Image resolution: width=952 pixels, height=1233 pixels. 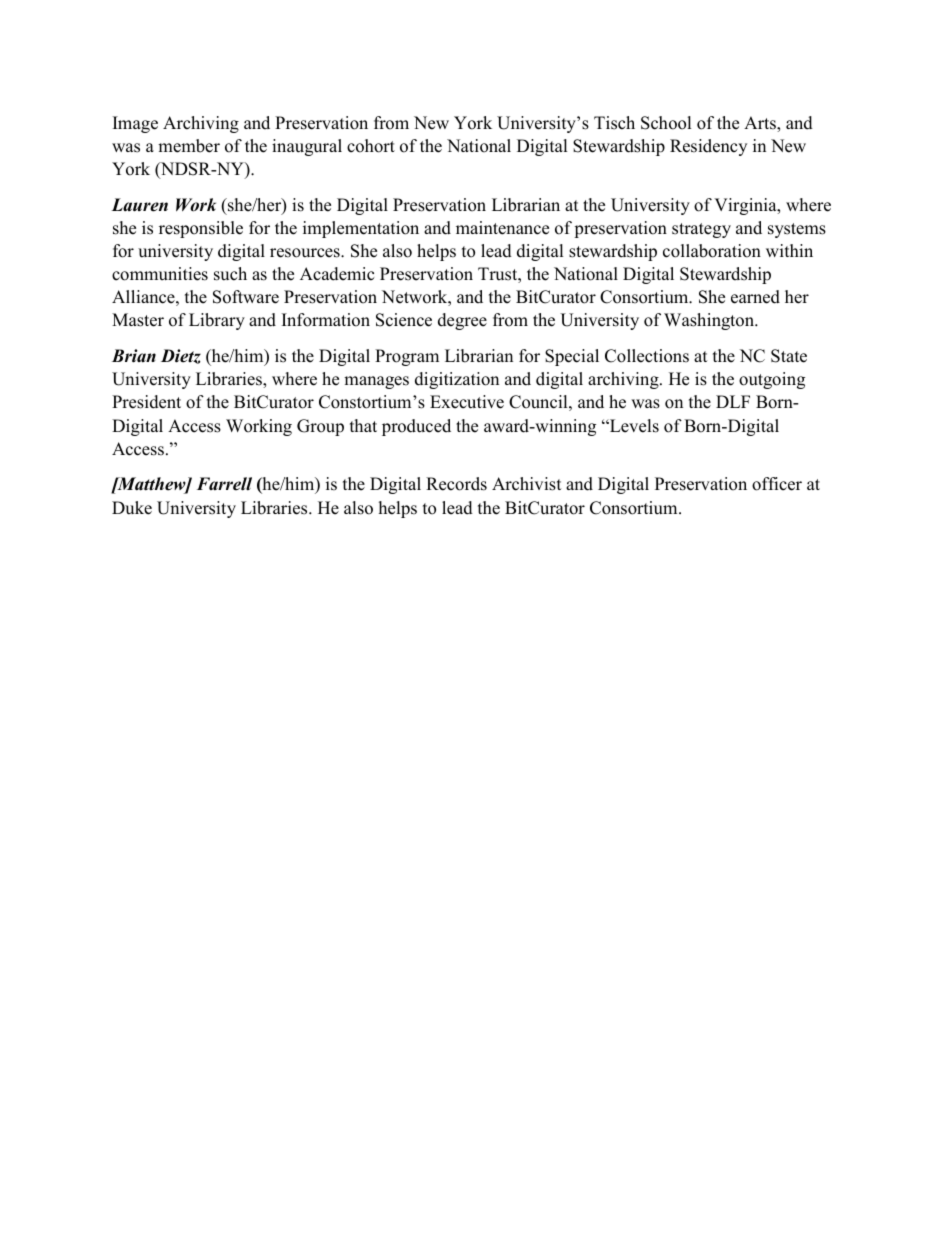 What do you see at coordinates (772, 380) in the screenshot?
I see `outgoing` at bounding box center [772, 380].
